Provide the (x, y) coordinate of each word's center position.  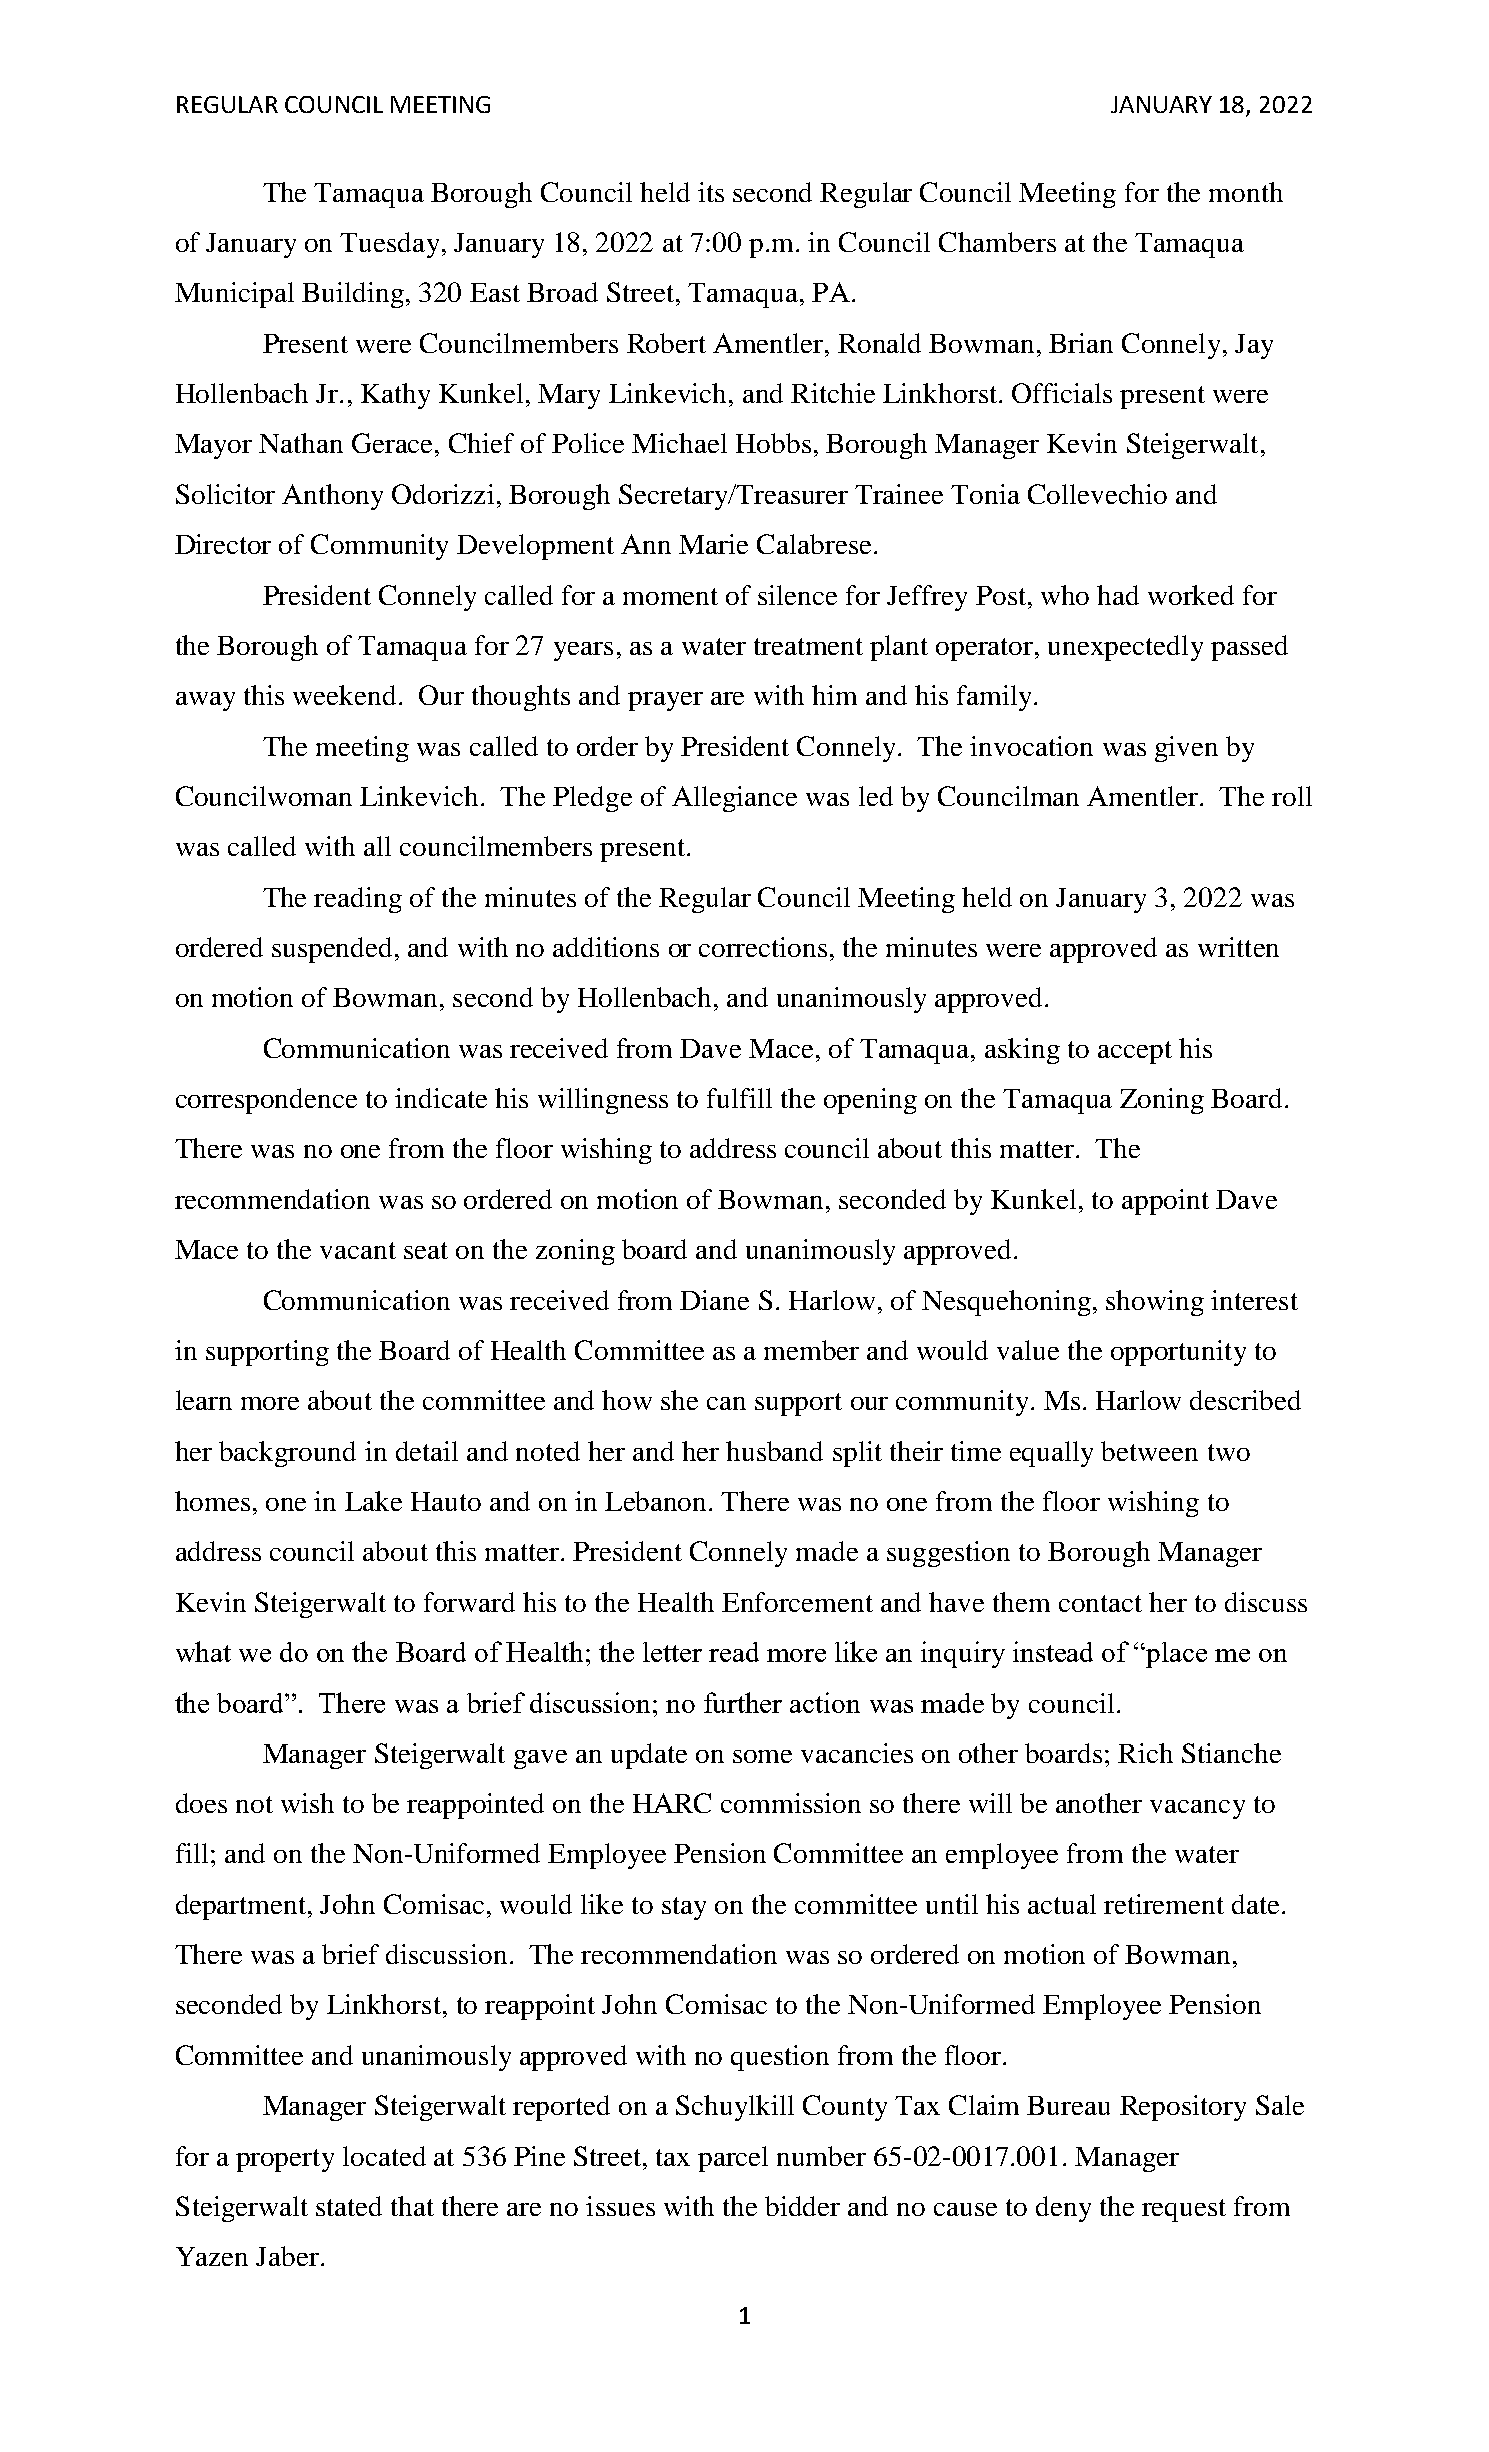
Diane (714, 1300)
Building (353, 295)
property (285, 2160)
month (1246, 192)
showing (1155, 1303)
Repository (1183, 2108)
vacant (358, 1250)
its (711, 192)
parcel (733, 2159)
